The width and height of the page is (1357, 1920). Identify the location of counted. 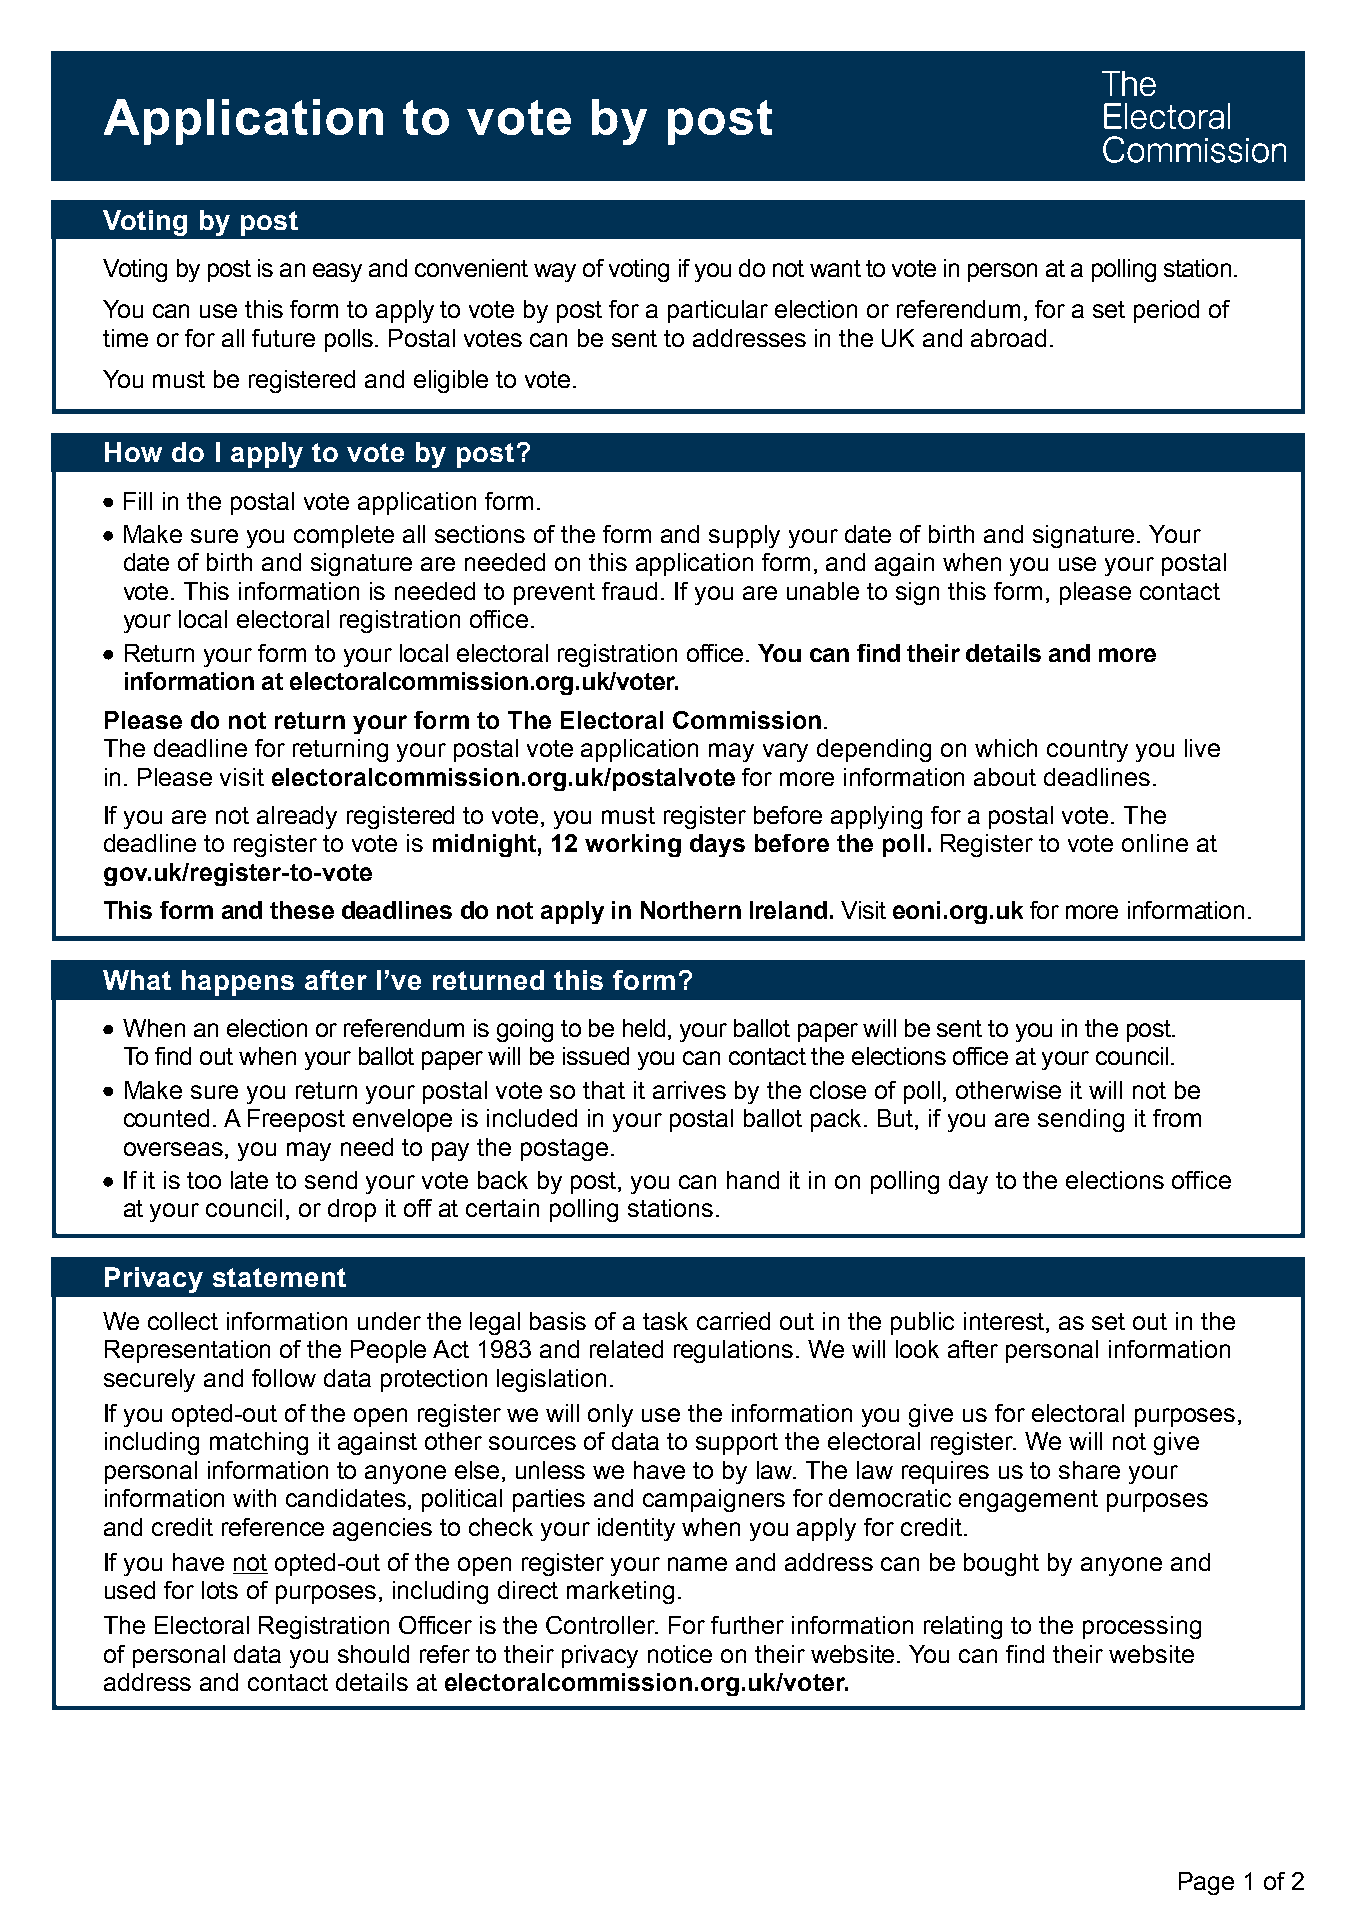
(166, 1118).
